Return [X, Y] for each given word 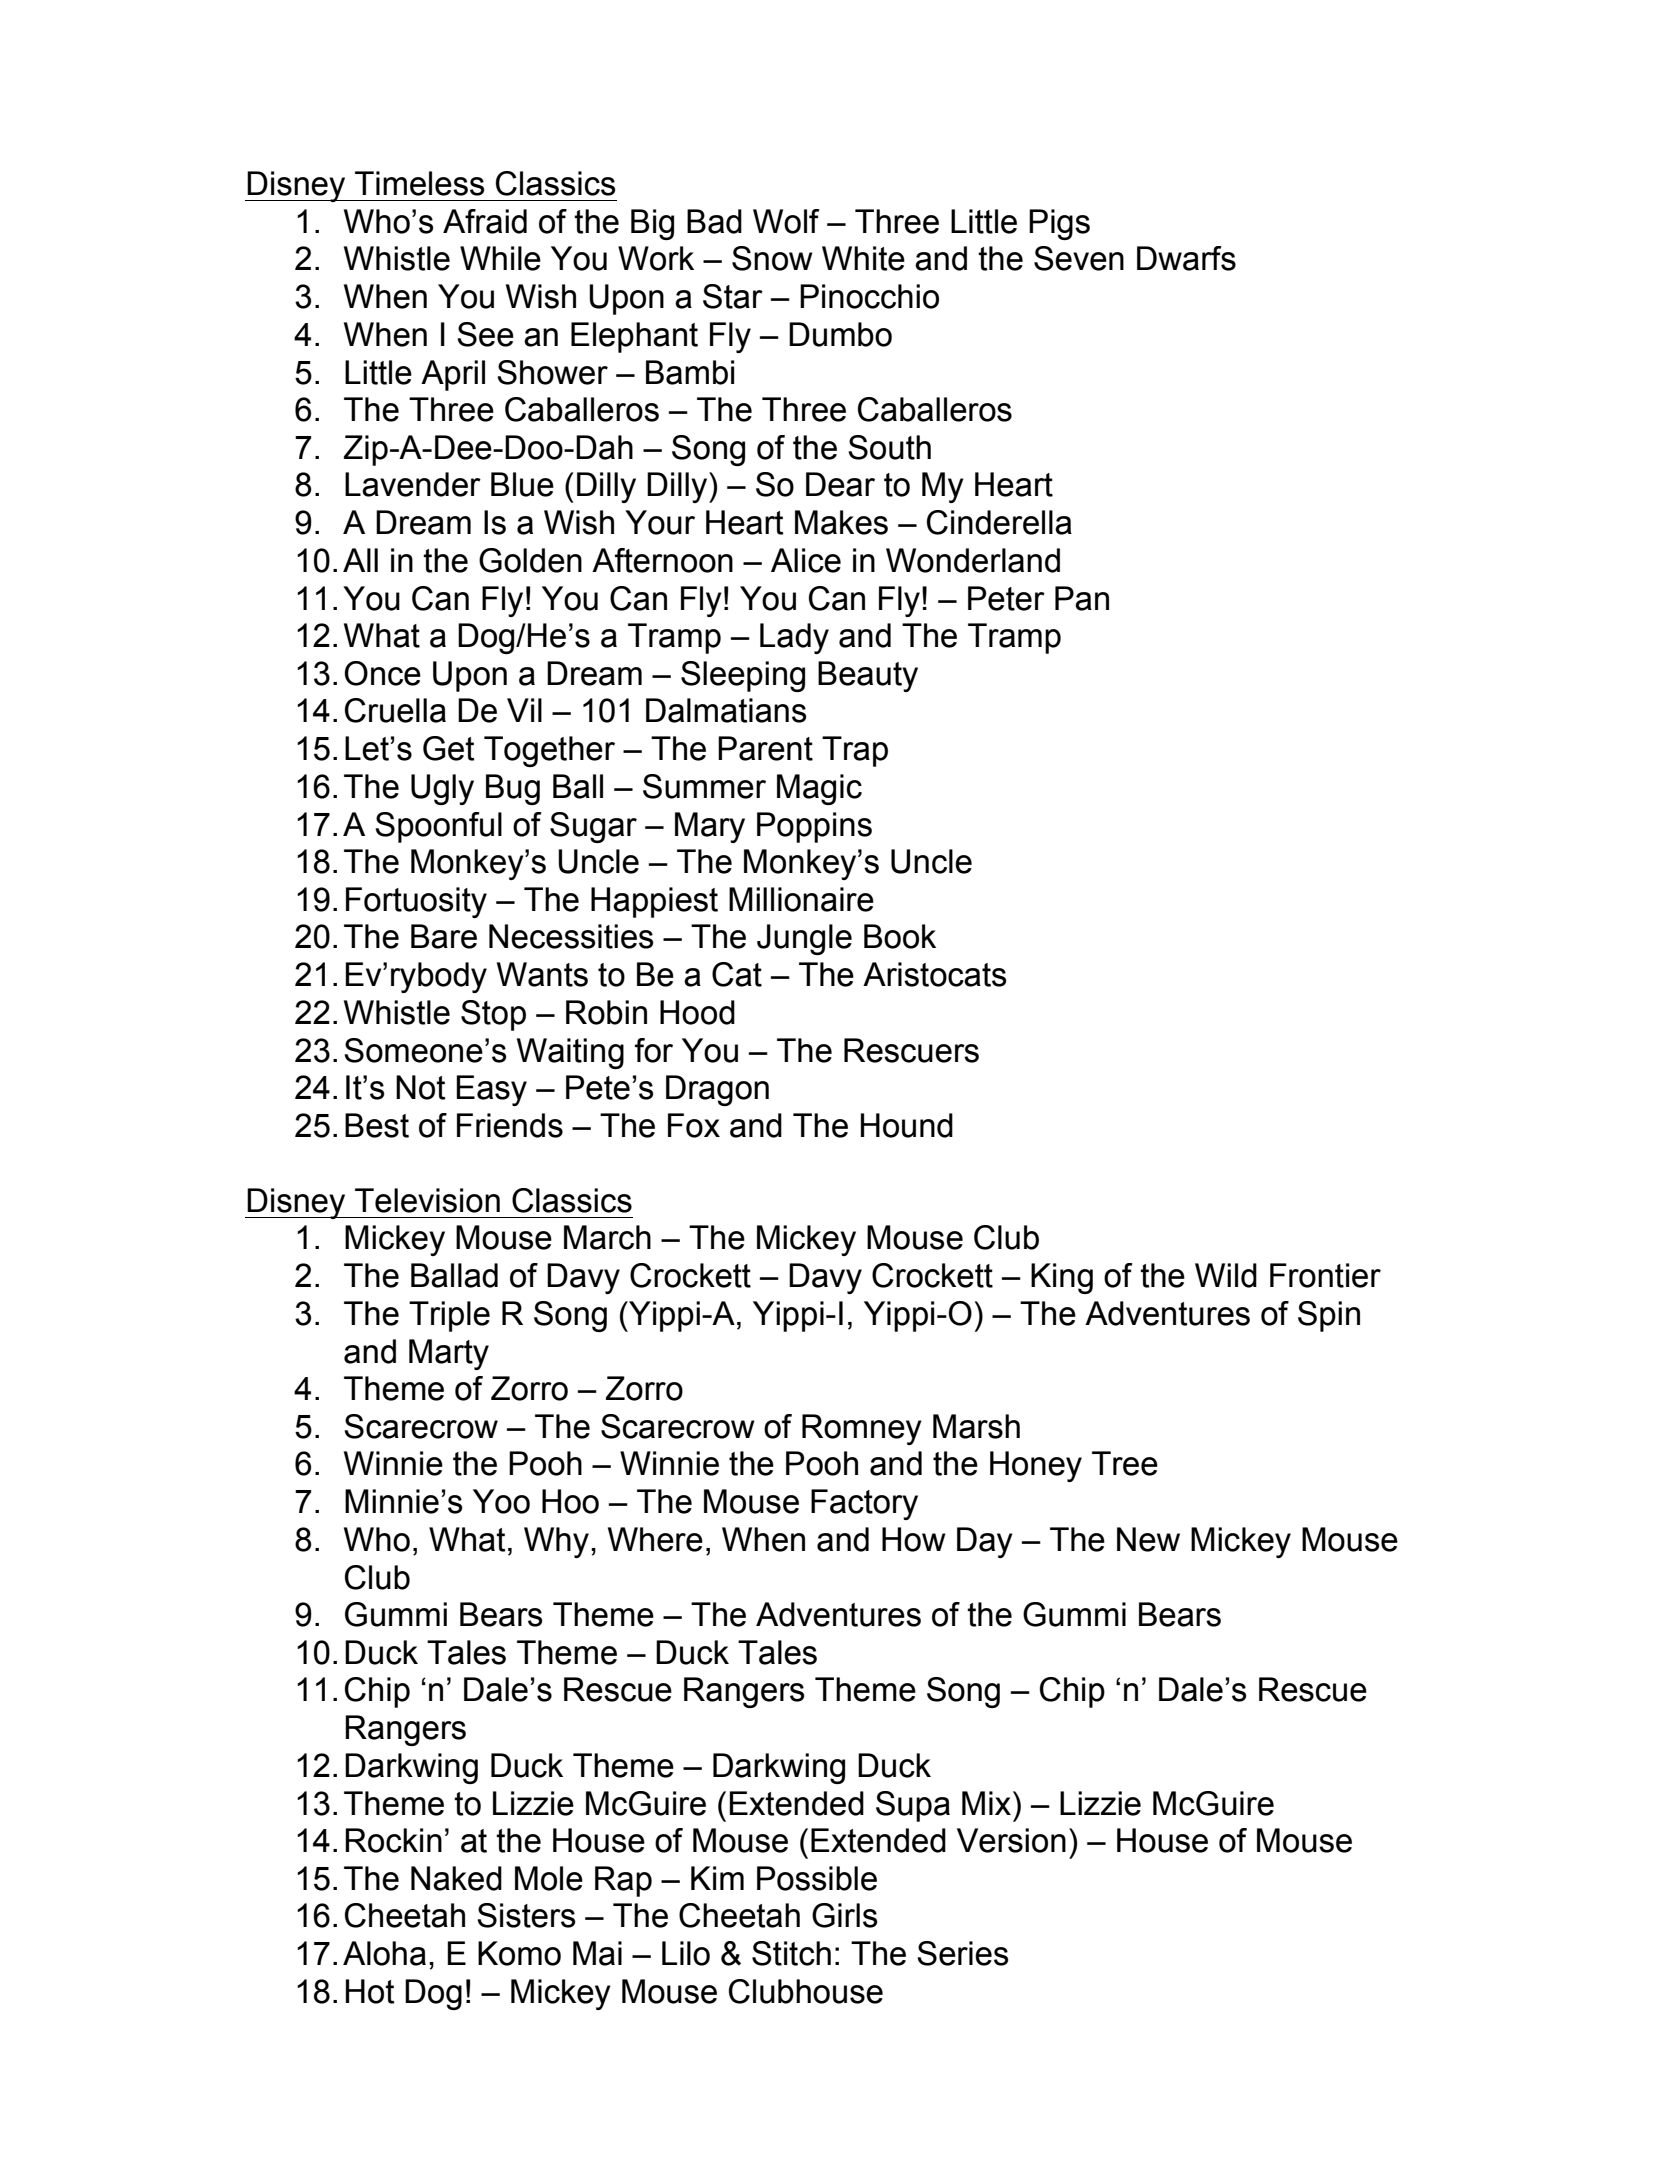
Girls [844, 1915]
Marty [449, 1354]
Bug [513, 789]
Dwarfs [1186, 258]
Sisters [526, 1915]
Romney [862, 1429]
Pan [1082, 598]
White [863, 258]
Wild [1226, 1275]
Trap [855, 751]
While [500, 258]
